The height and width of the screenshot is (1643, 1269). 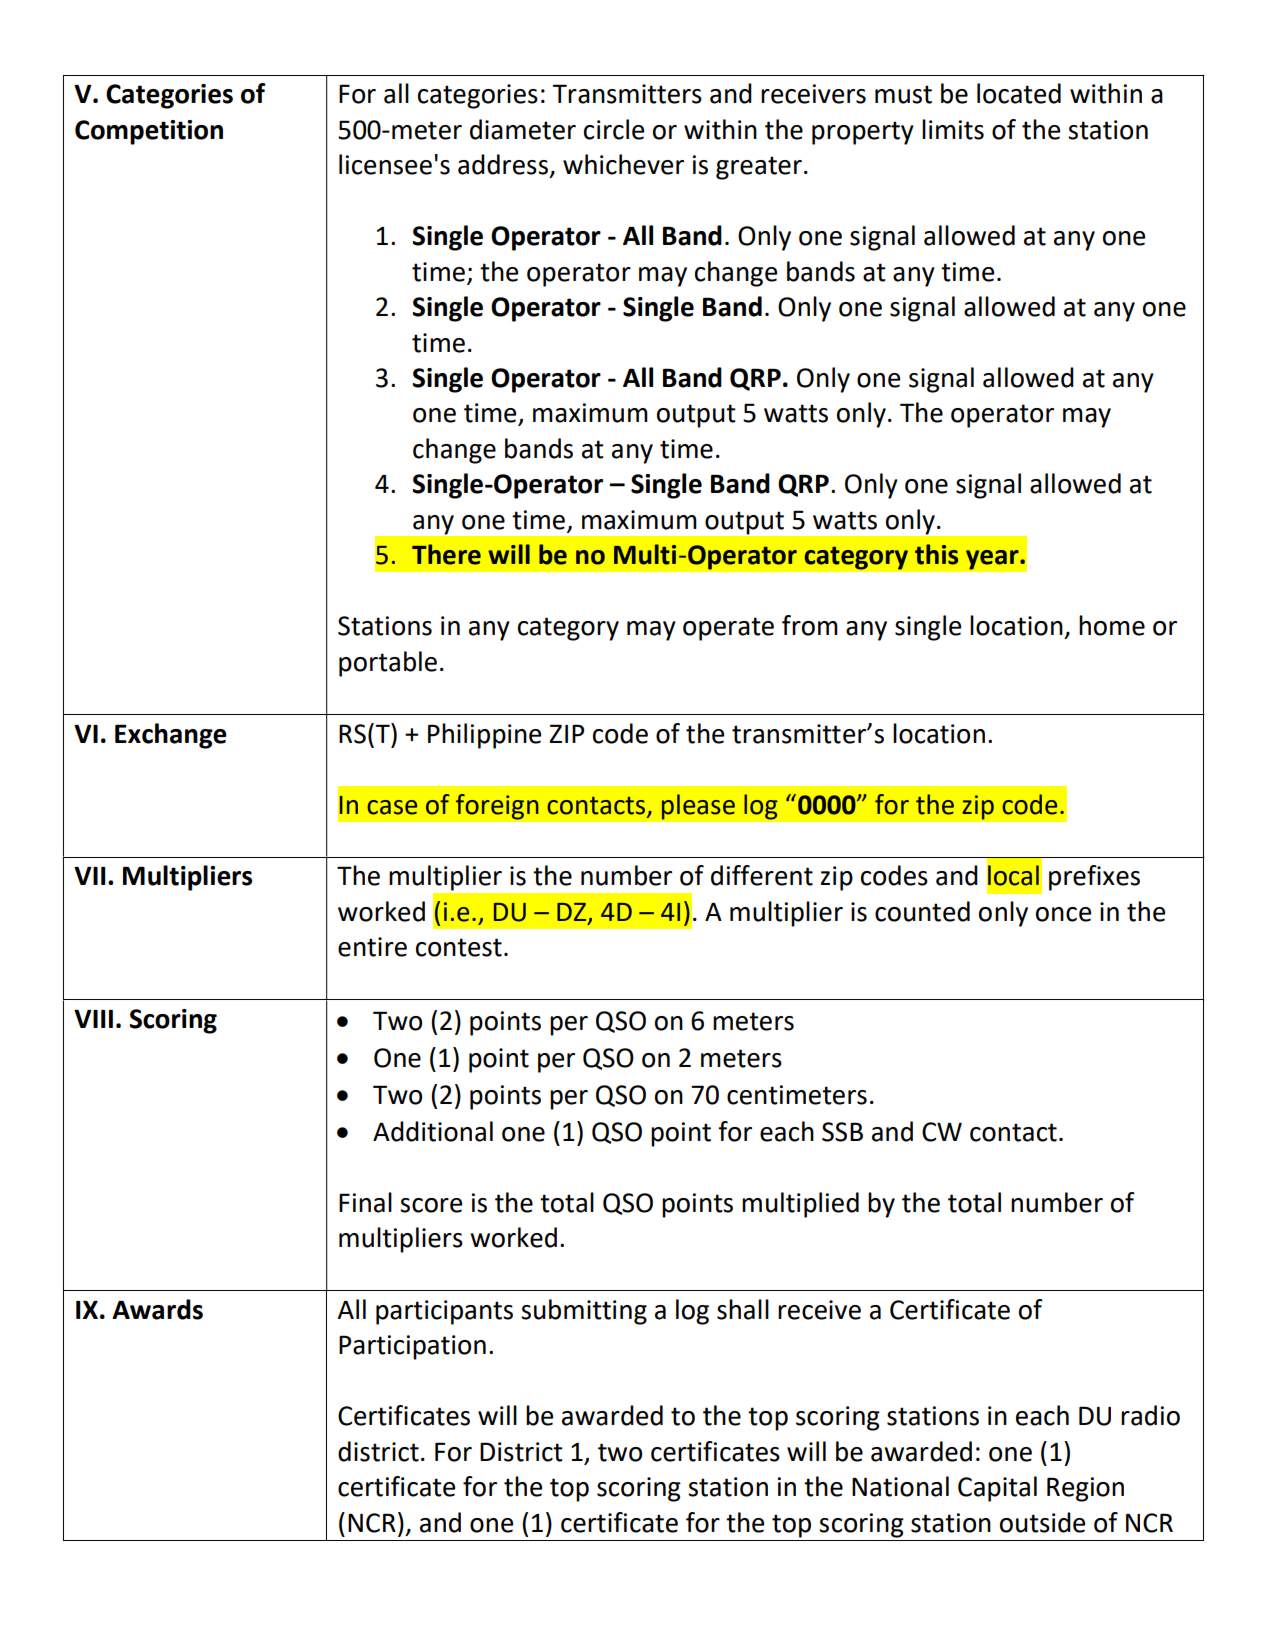 What do you see at coordinates (936, 554) in the screenshot?
I see `this` at bounding box center [936, 554].
